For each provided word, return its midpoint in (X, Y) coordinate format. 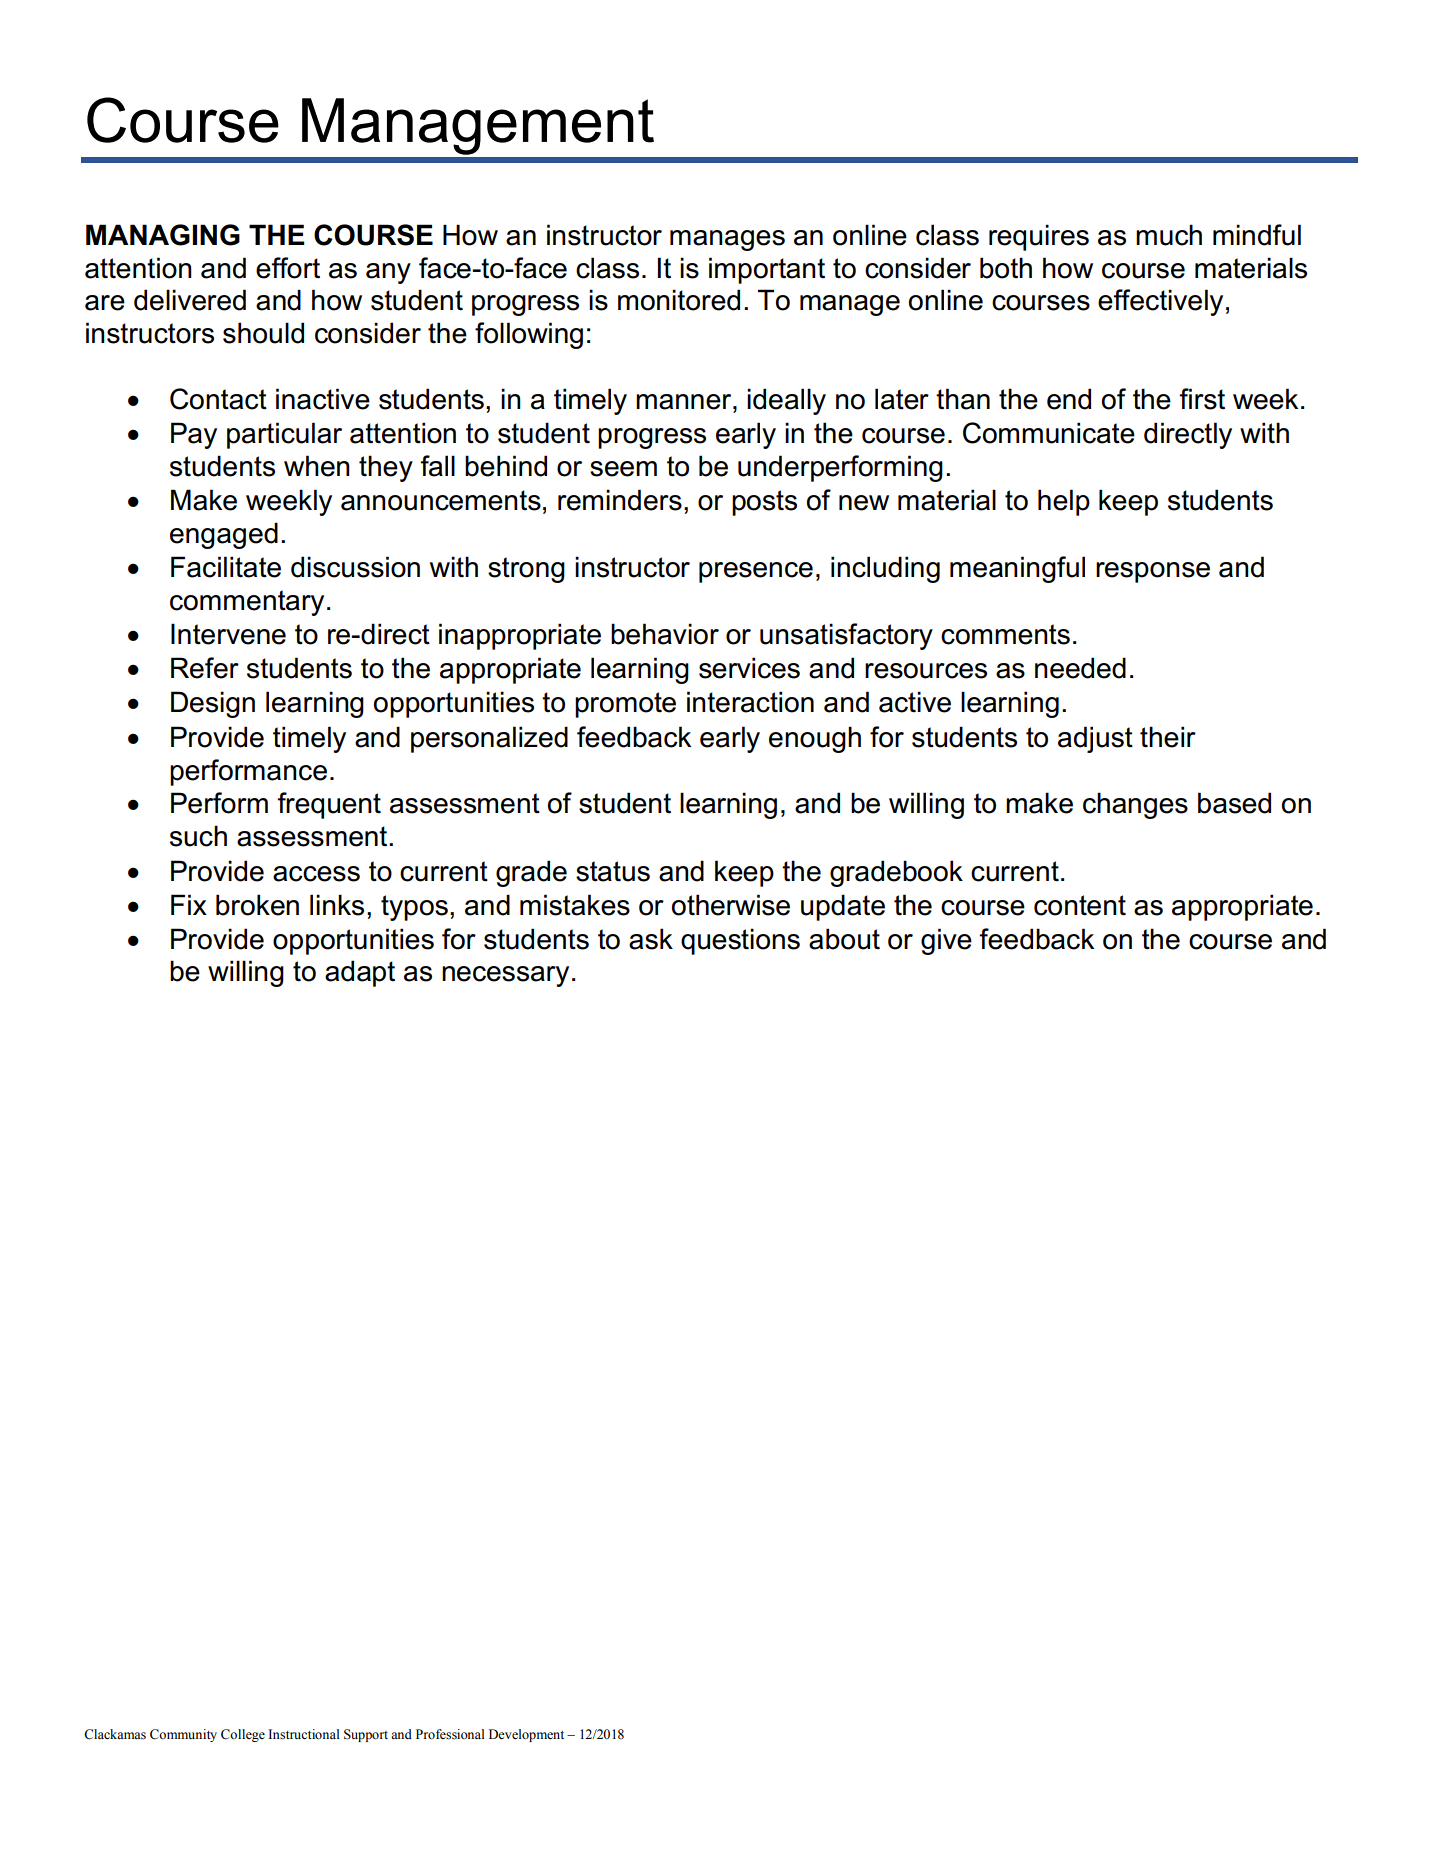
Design (213, 704)
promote (625, 705)
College (243, 1735)
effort (288, 268)
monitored (679, 300)
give (946, 941)
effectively (1160, 302)
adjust (1095, 739)
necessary (505, 976)
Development (526, 1735)
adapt (360, 973)
